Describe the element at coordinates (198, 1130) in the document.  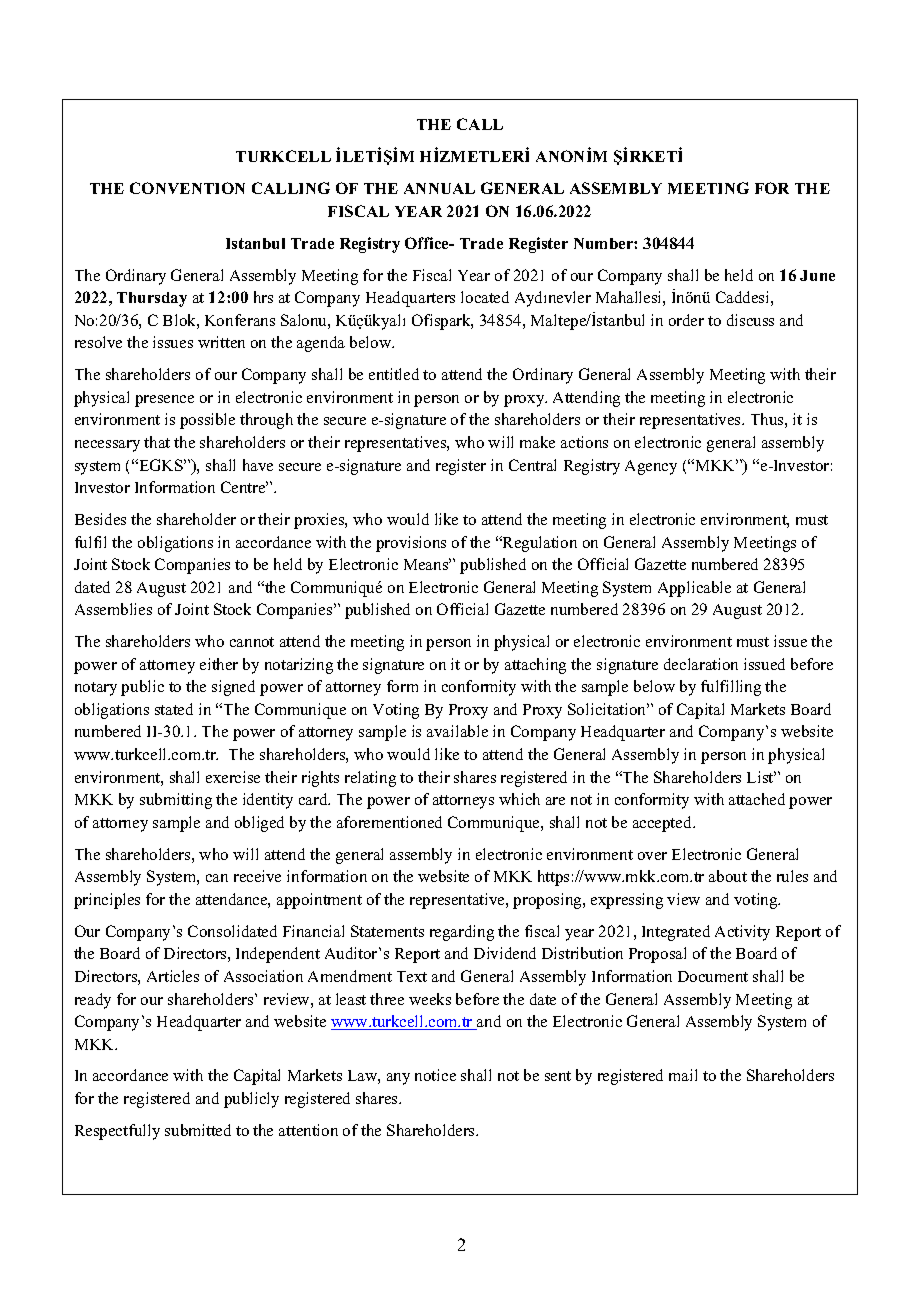
I see `submitted` at that location.
